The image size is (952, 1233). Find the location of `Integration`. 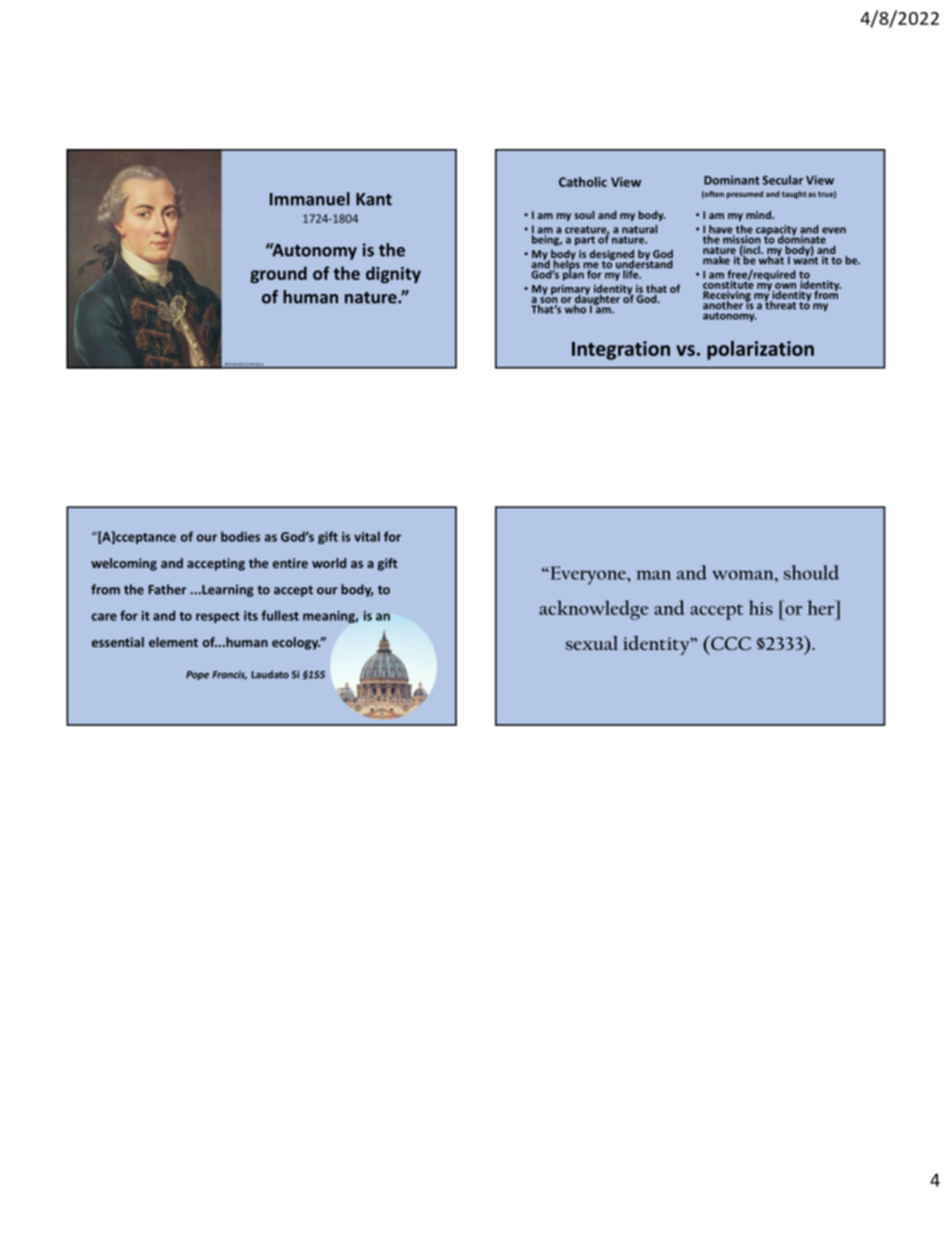

Integration is located at coordinates (621, 350).
